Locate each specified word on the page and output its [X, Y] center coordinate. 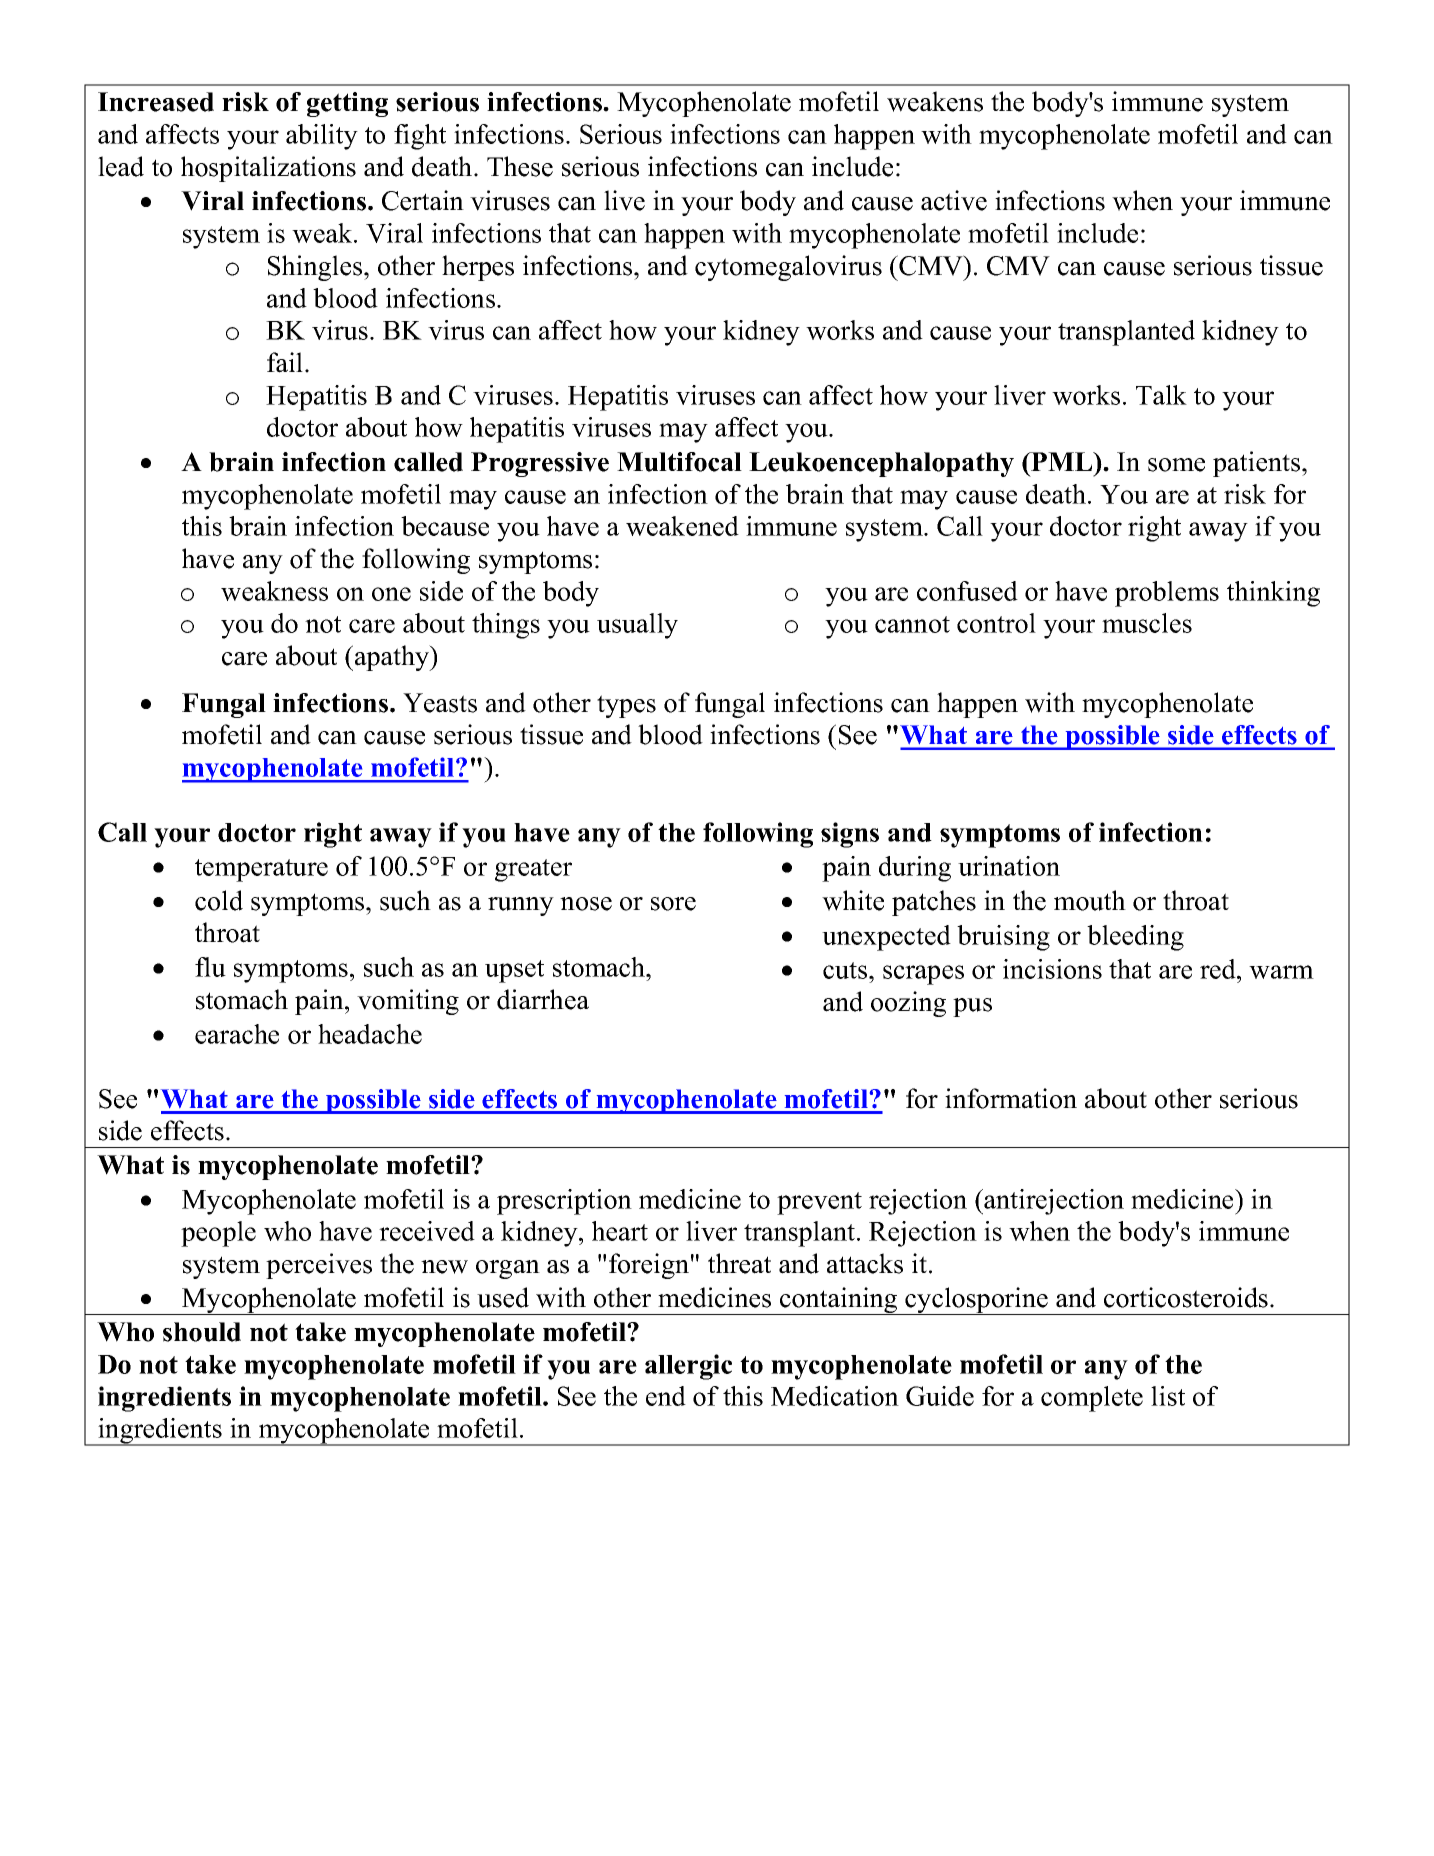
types [626, 706]
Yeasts [440, 703]
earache [237, 1034]
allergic [688, 1367]
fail [286, 362]
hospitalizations [268, 169]
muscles [1147, 623]
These [520, 166]
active [954, 200]
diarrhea [543, 999]
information [1011, 1098]
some [1176, 465]
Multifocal [679, 462]
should [202, 1332]
